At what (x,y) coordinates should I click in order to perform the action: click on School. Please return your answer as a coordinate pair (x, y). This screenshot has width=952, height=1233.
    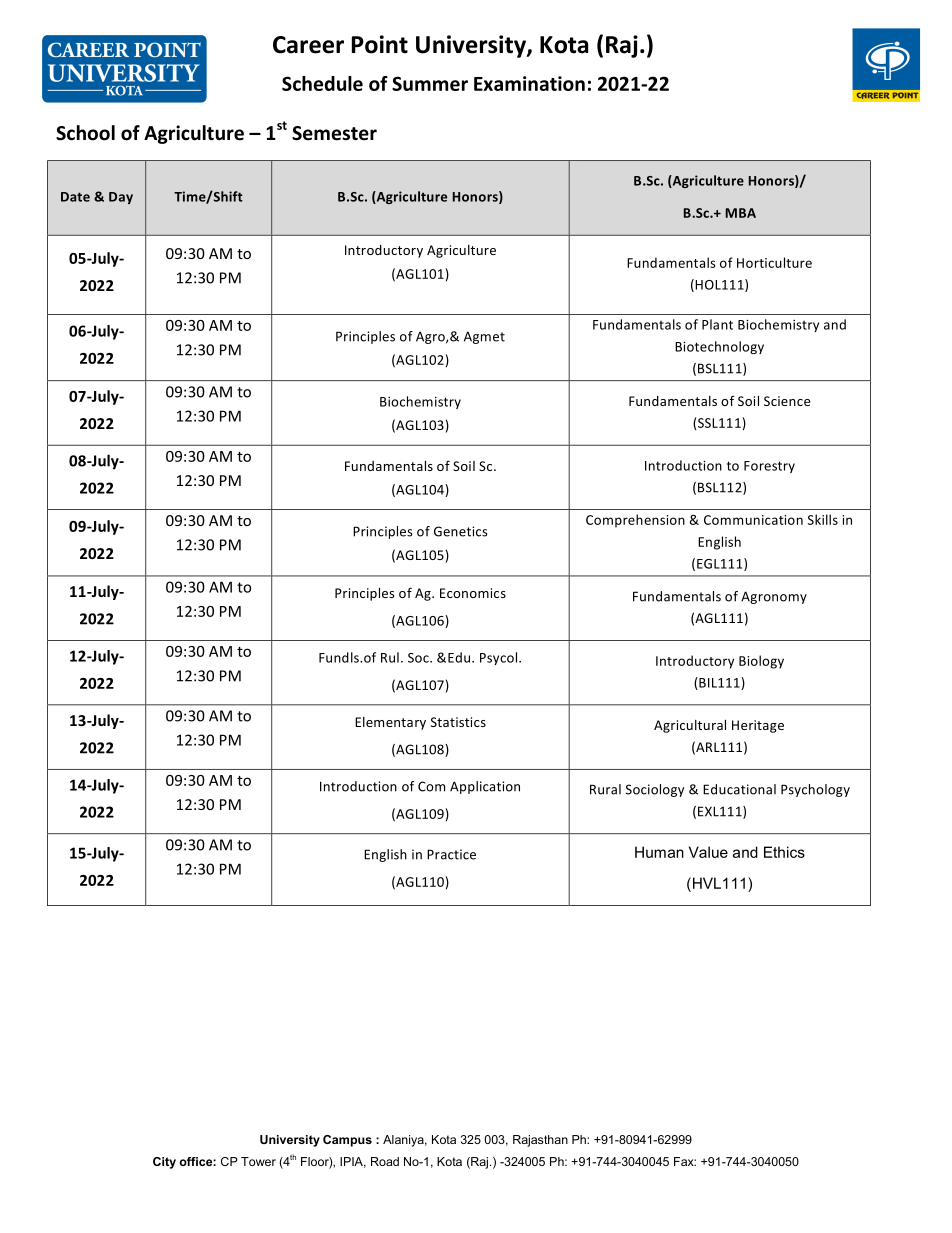
    Looking at the image, I should click on (85, 133).
